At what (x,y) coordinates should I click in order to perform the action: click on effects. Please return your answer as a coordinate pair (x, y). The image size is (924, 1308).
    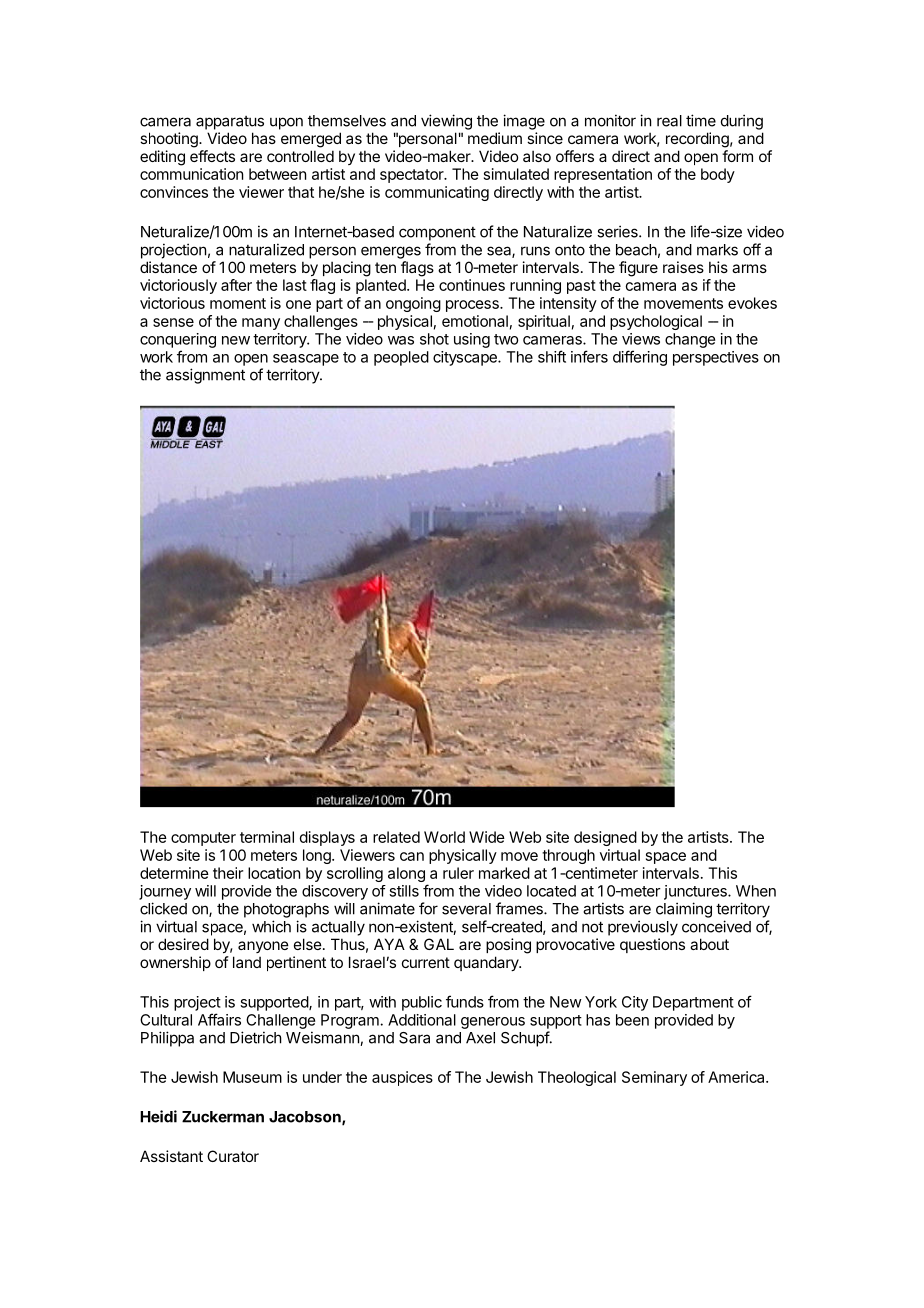
    Looking at the image, I should click on (212, 156).
